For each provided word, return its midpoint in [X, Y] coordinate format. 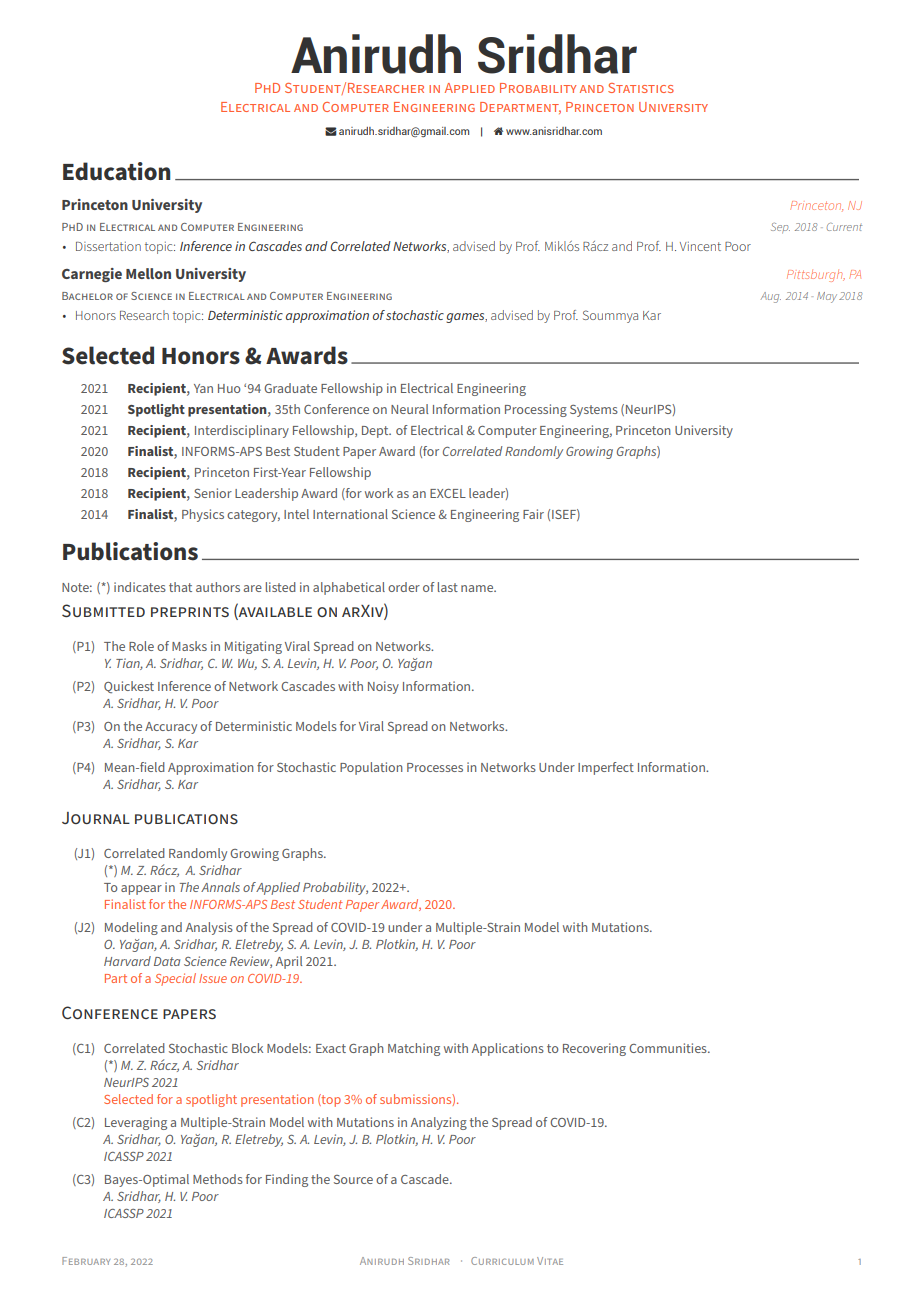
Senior [213, 493]
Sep [780, 228]
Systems [594, 411]
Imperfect [606, 768]
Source [353, 1179]
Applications [508, 1049]
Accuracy [171, 728]
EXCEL [448, 493]
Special [175, 979]
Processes [435, 767]
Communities [669, 1048]
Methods [218, 1179]
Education [116, 171]
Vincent [700, 246]
